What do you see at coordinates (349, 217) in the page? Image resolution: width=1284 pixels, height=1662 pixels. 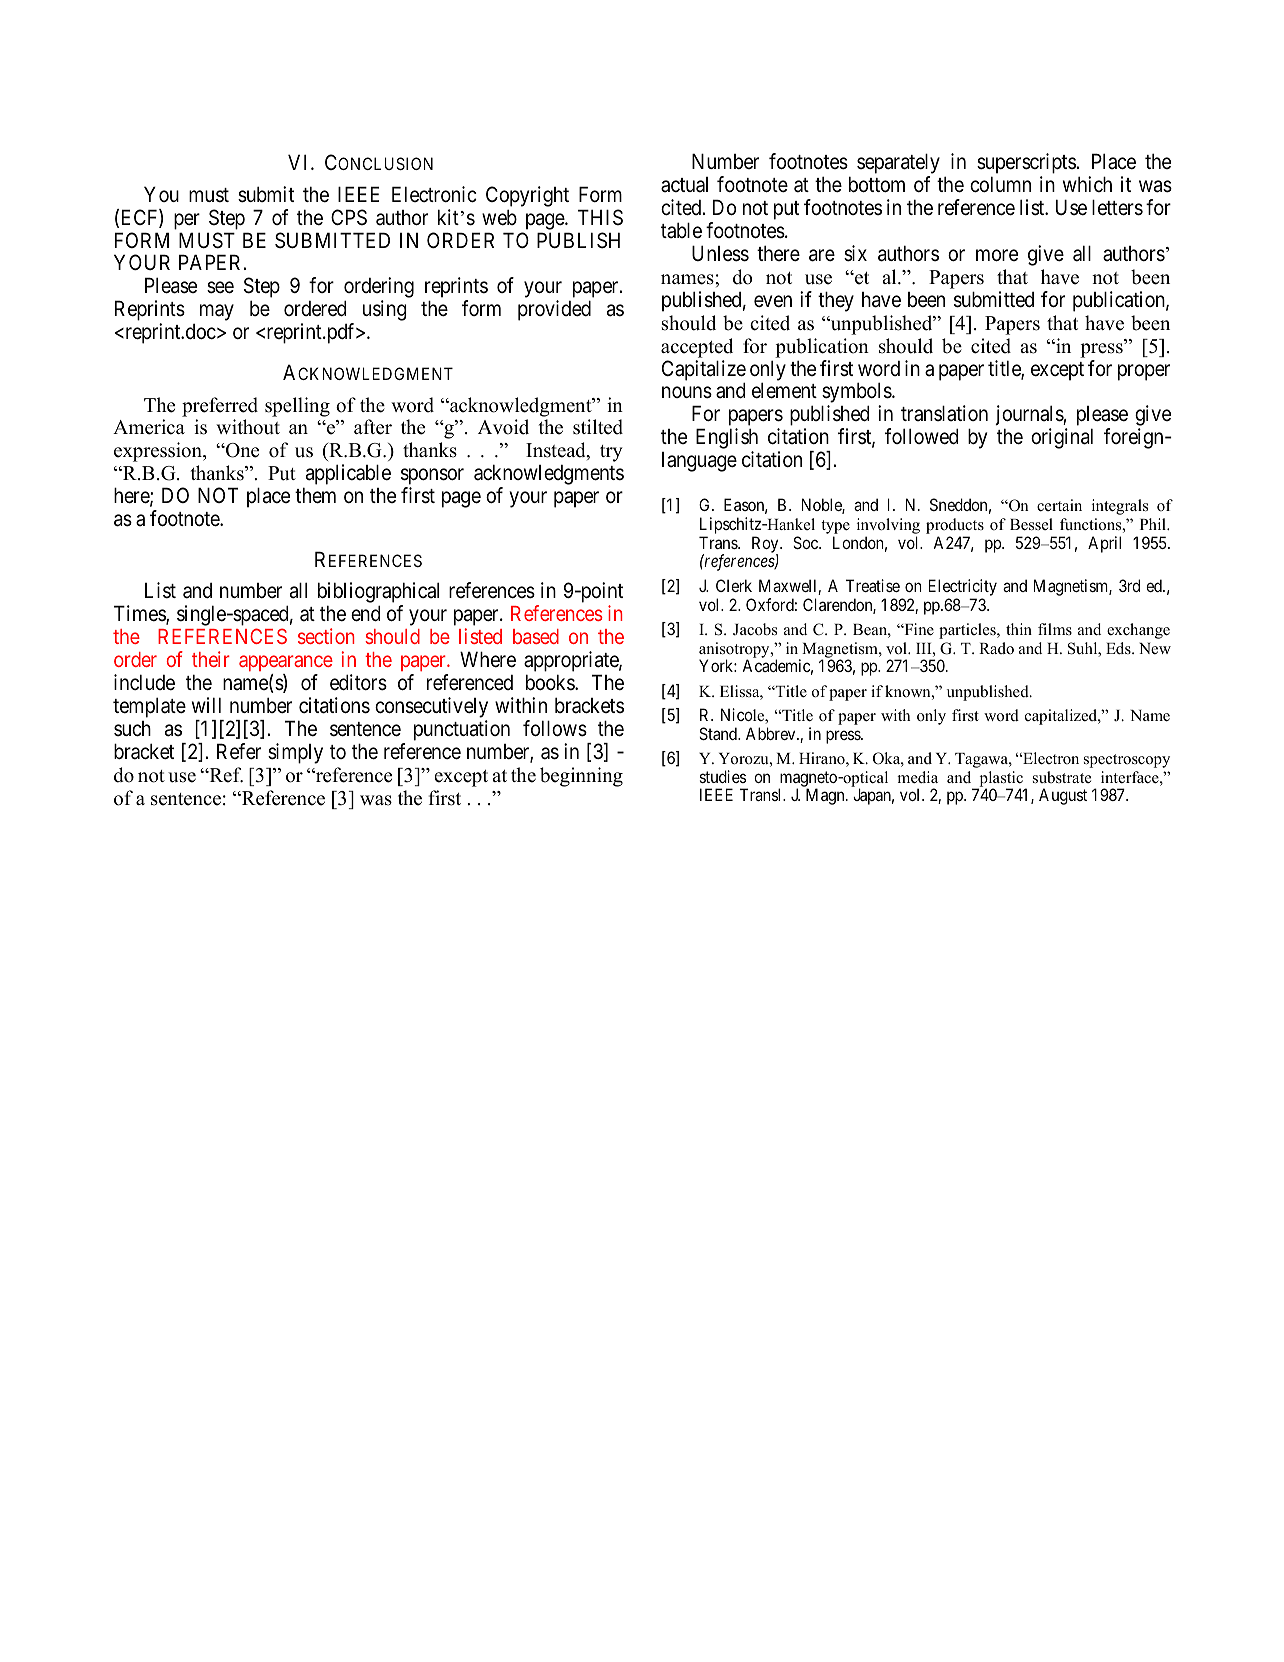 I see `CPS` at bounding box center [349, 217].
